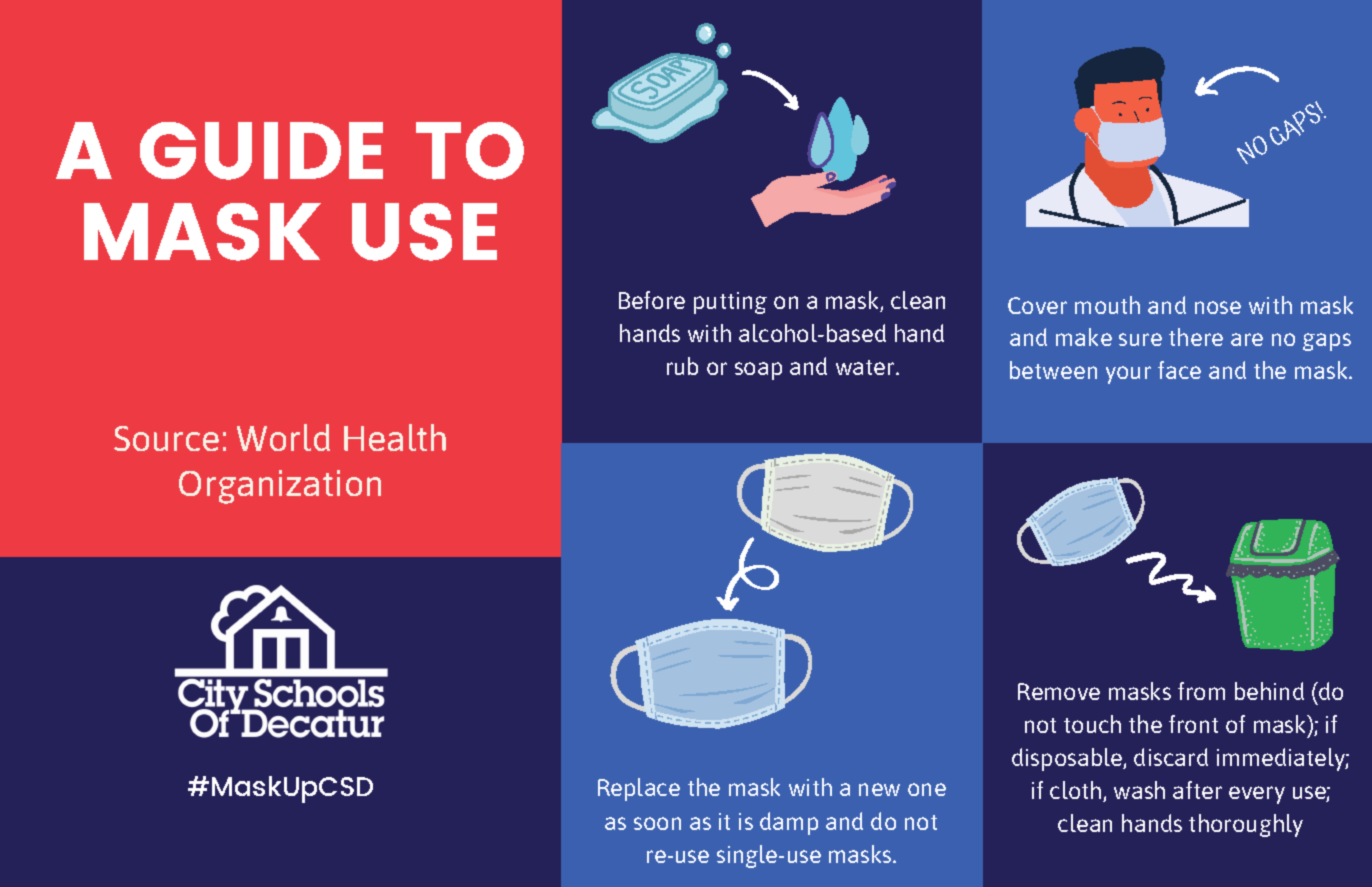 Image resolution: width=1372 pixels, height=887 pixels. What do you see at coordinates (657, 823) in the page?
I see `soon` at bounding box center [657, 823].
